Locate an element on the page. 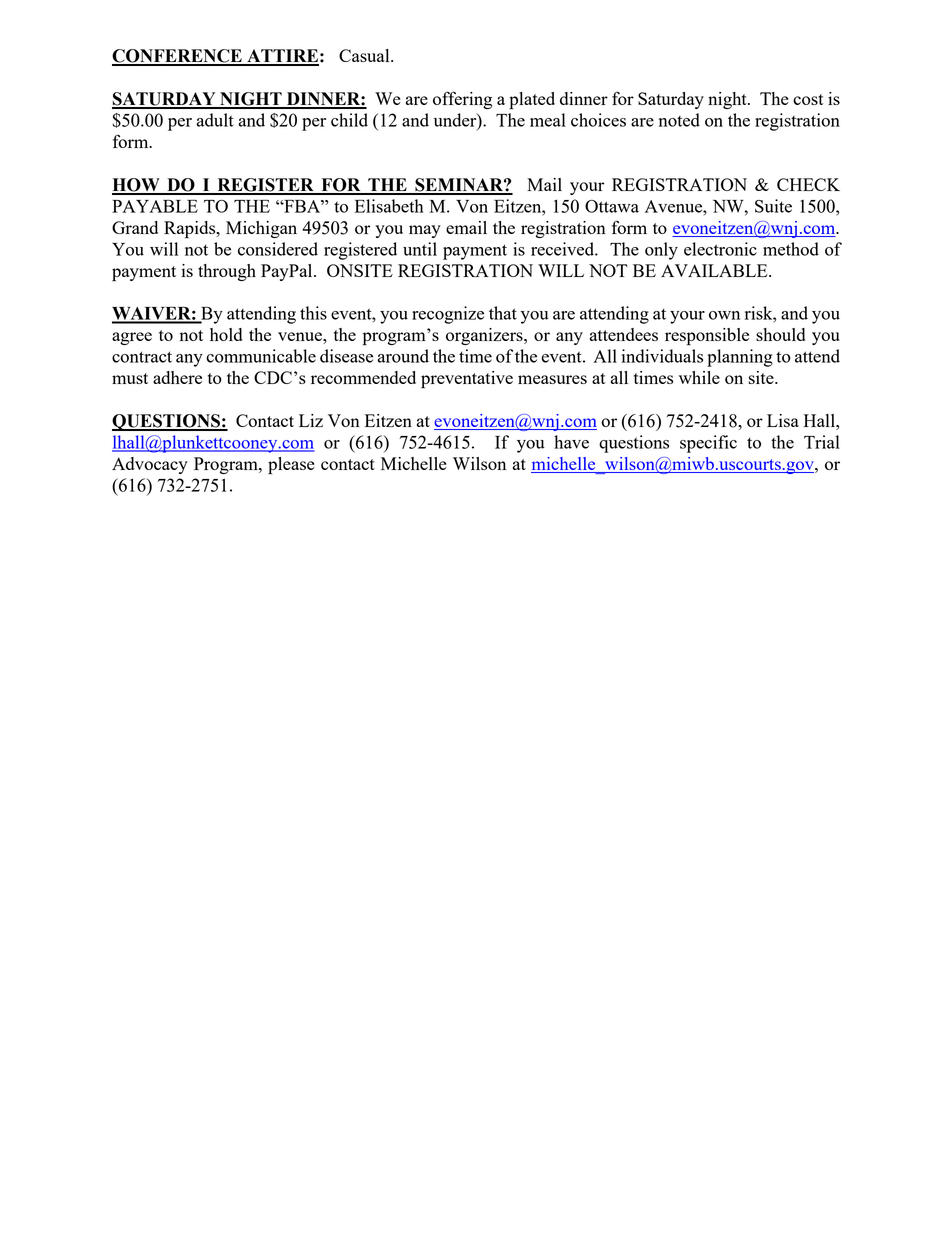 The height and width of the document is (1233, 952). HOW is located at coordinates (137, 186).
